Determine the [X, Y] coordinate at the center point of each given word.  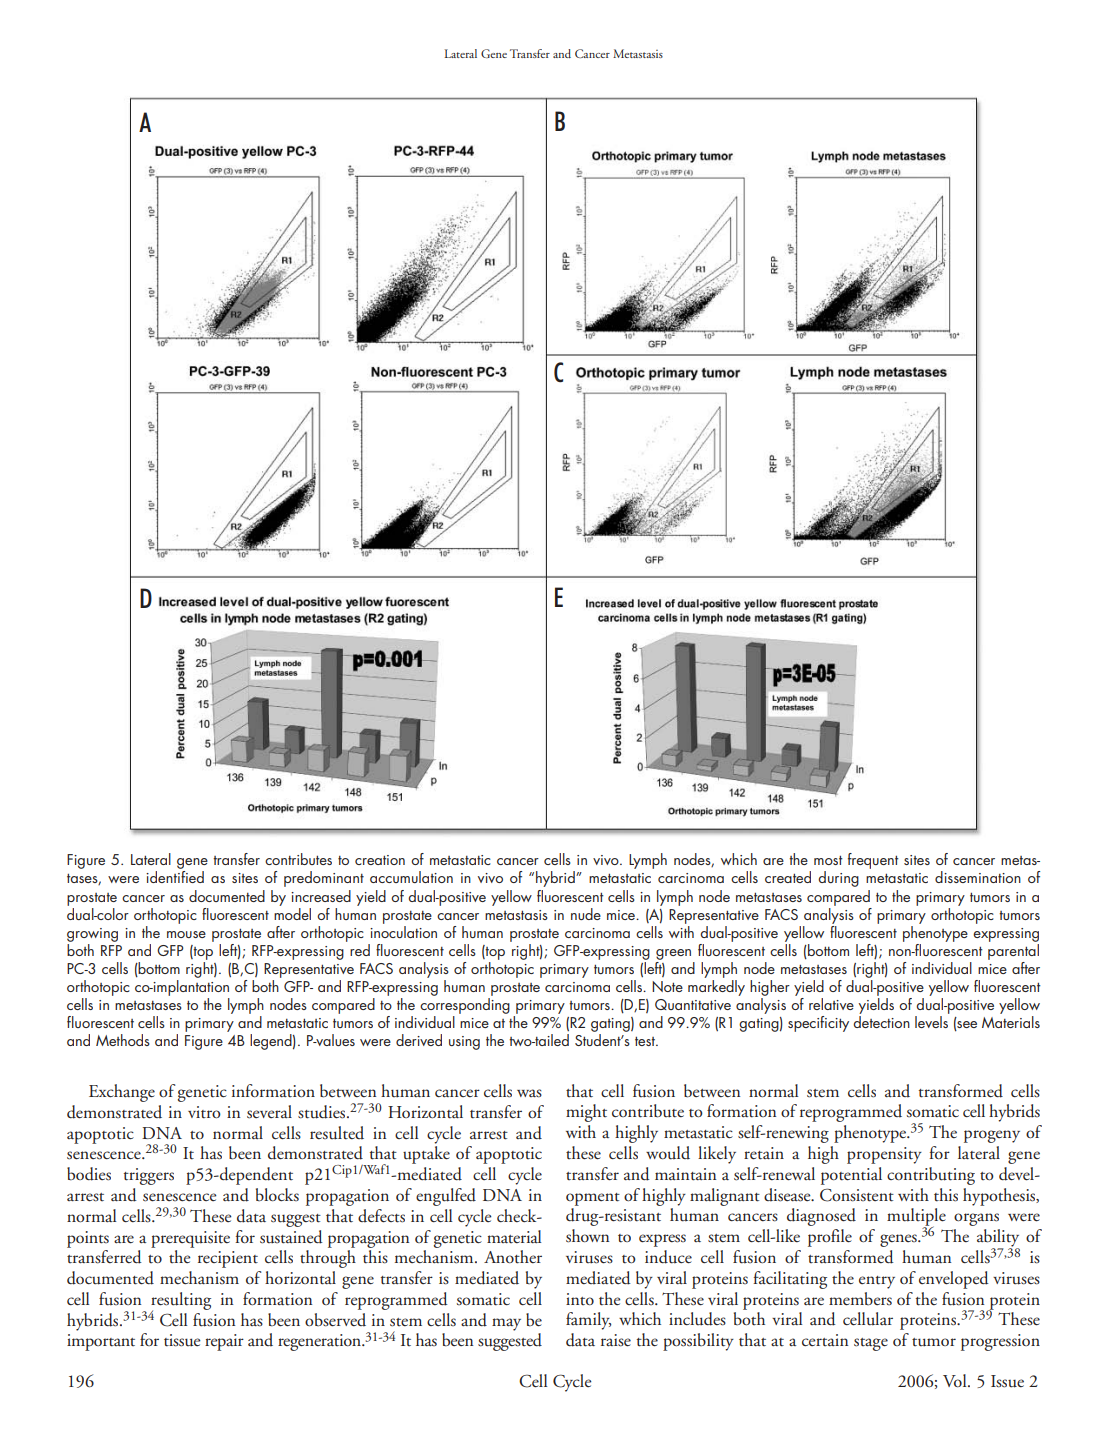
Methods [123, 1040]
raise [616, 1340]
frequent [873, 861]
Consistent [857, 1195]
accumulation [411, 877]
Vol [956, 1380]
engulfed [446, 1197]
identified [175, 877]
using [464, 1043]
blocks [277, 1194]
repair [224, 1342]
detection [881, 1022]
